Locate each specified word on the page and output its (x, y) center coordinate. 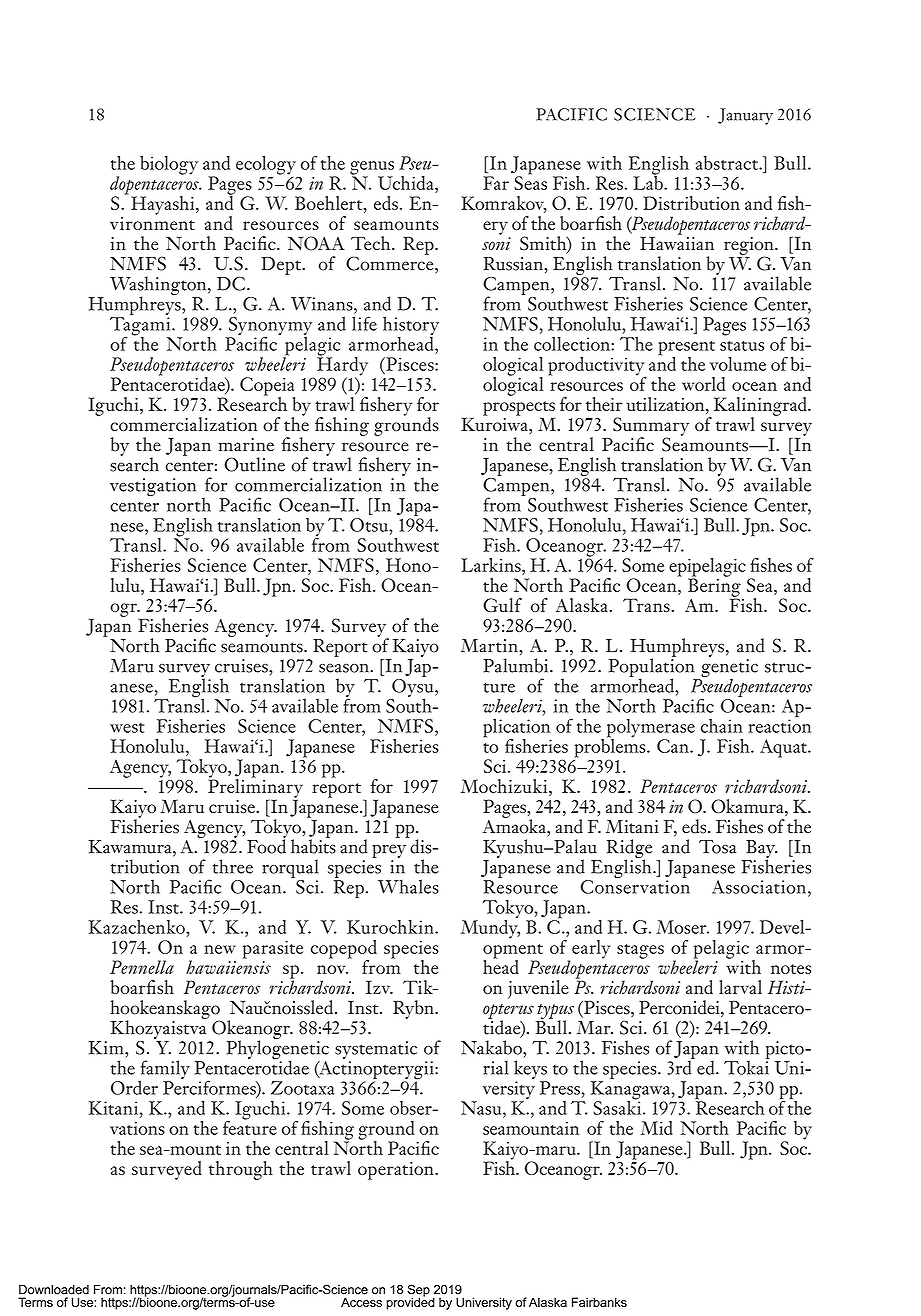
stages (640, 951)
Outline (254, 464)
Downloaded (54, 1289)
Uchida (407, 183)
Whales (408, 886)
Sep (418, 1291)
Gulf (502, 605)
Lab (649, 181)
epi (680, 568)
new (220, 949)
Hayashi (164, 205)
